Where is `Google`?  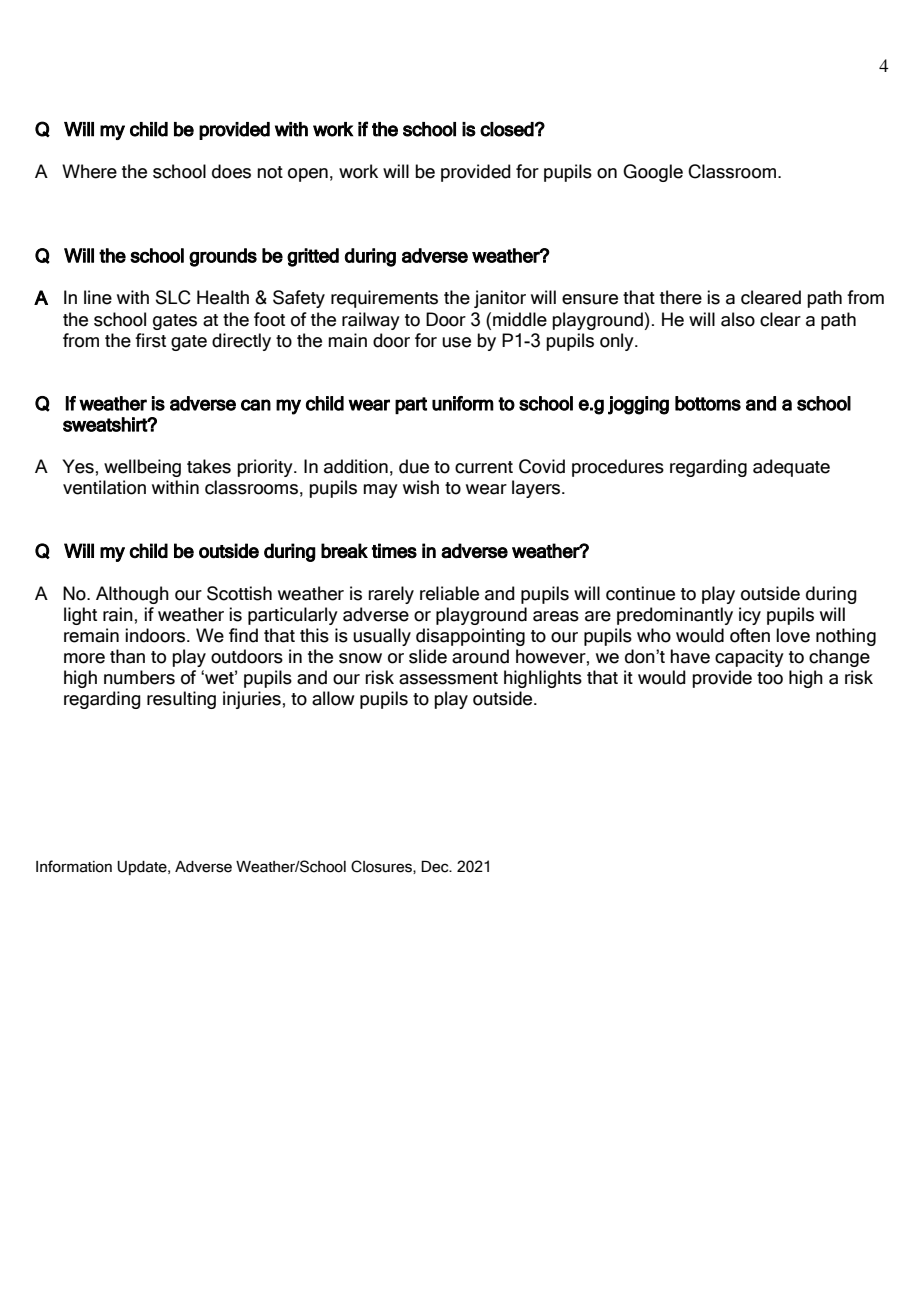
Google is located at coordinates (653, 173).
